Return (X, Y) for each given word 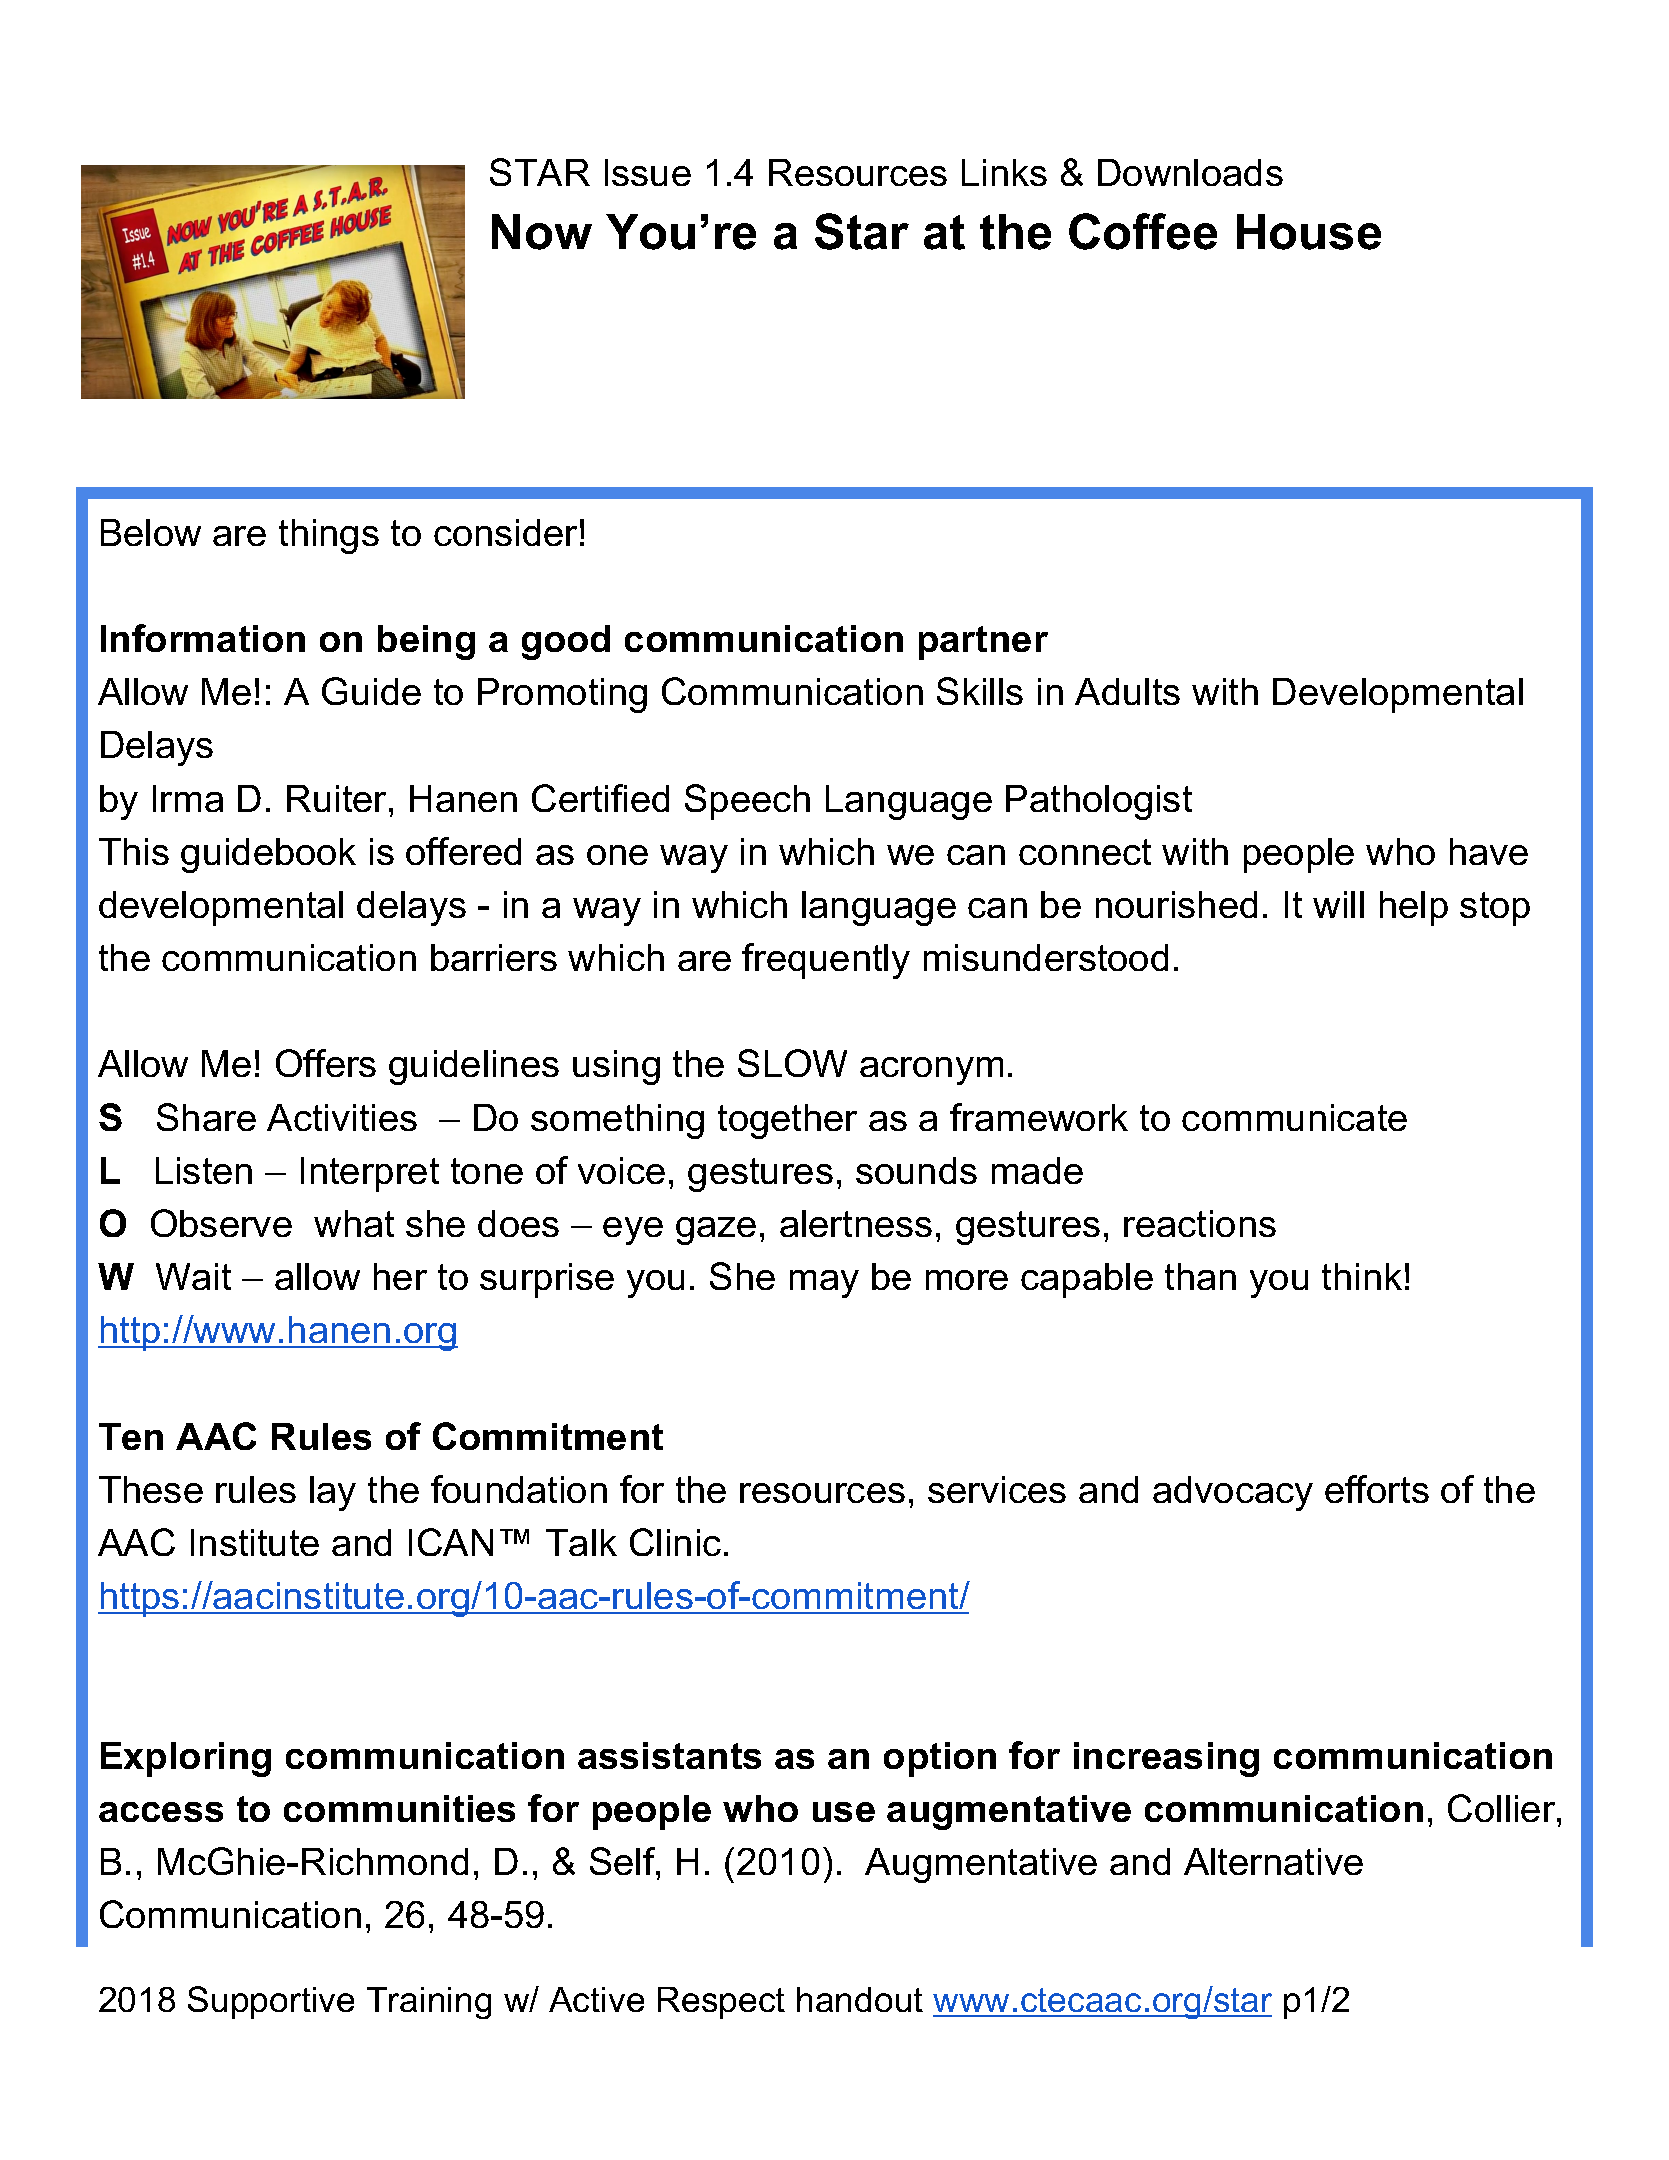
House (1309, 232)
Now (542, 232)
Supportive (271, 2002)
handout (860, 1999)
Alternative (1273, 1861)
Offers (326, 1063)
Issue (648, 172)
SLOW (792, 1063)
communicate (1294, 1117)
